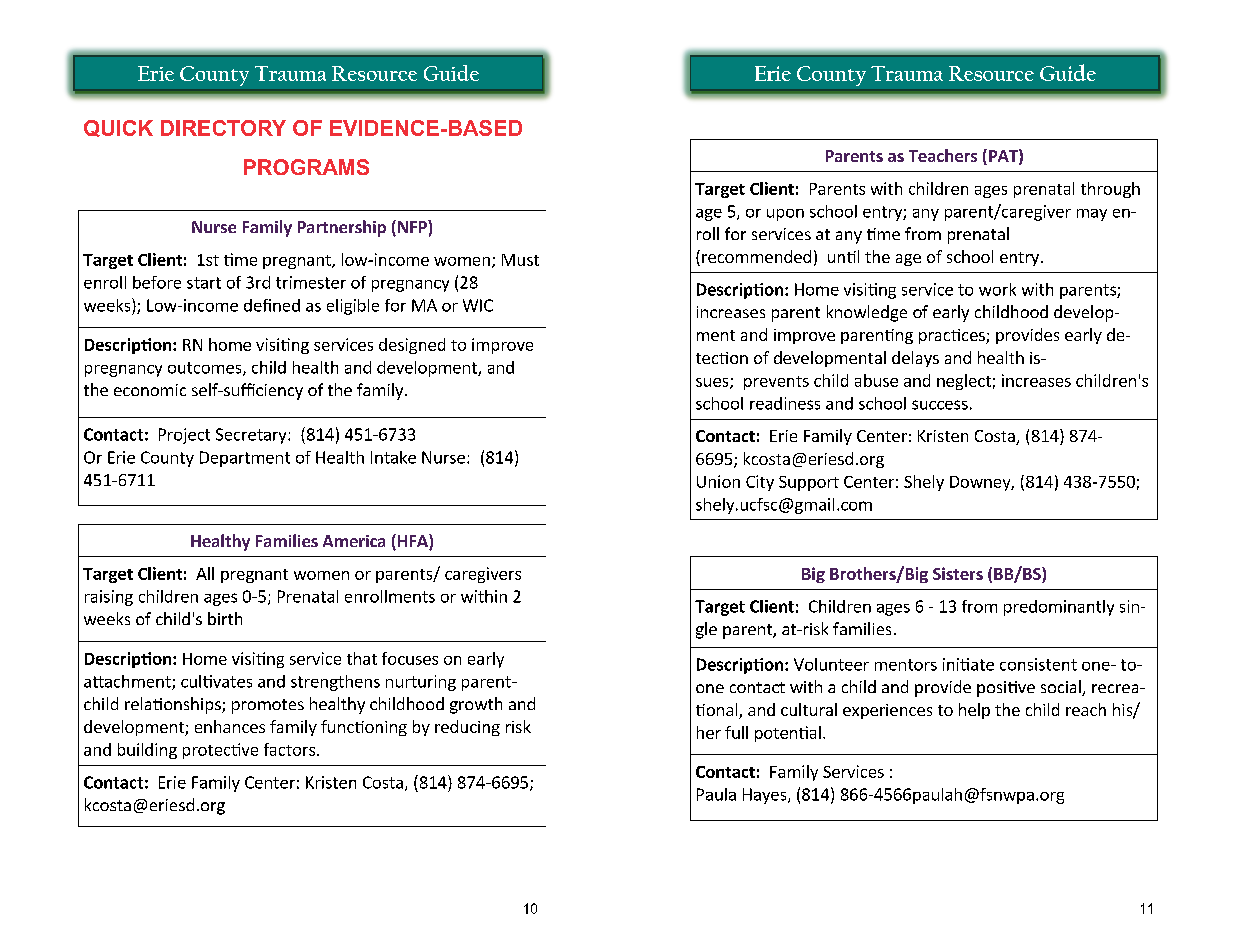 The height and width of the document is (952, 1233). What do you see at coordinates (1059, 608) in the document?
I see `predominantly` at bounding box center [1059, 608].
